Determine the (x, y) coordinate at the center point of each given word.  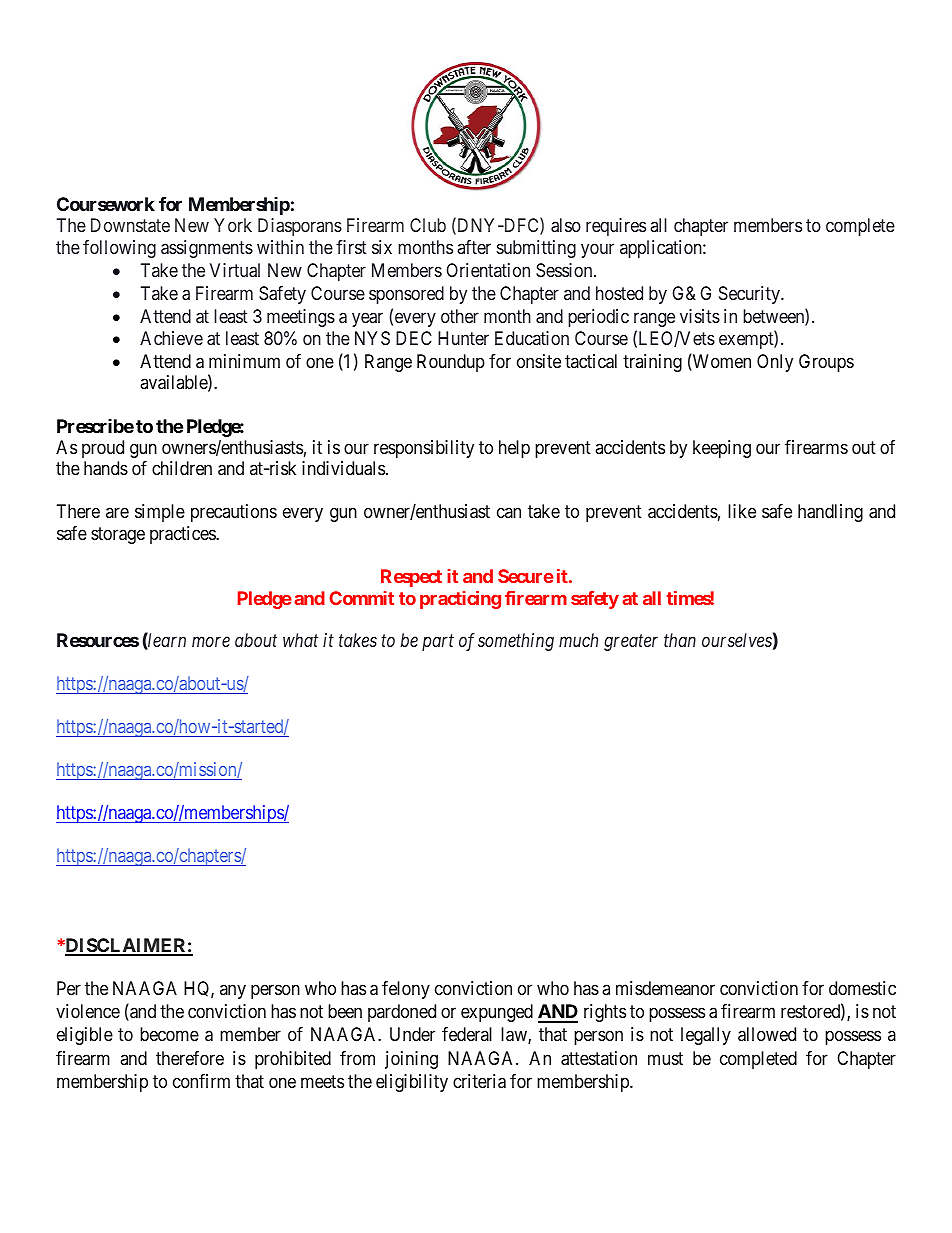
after (474, 247)
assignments (207, 249)
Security (750, 295)
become (169, 1034)
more (211, 642)
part (438, 643)
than (680, 640)
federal (467, 1034)
